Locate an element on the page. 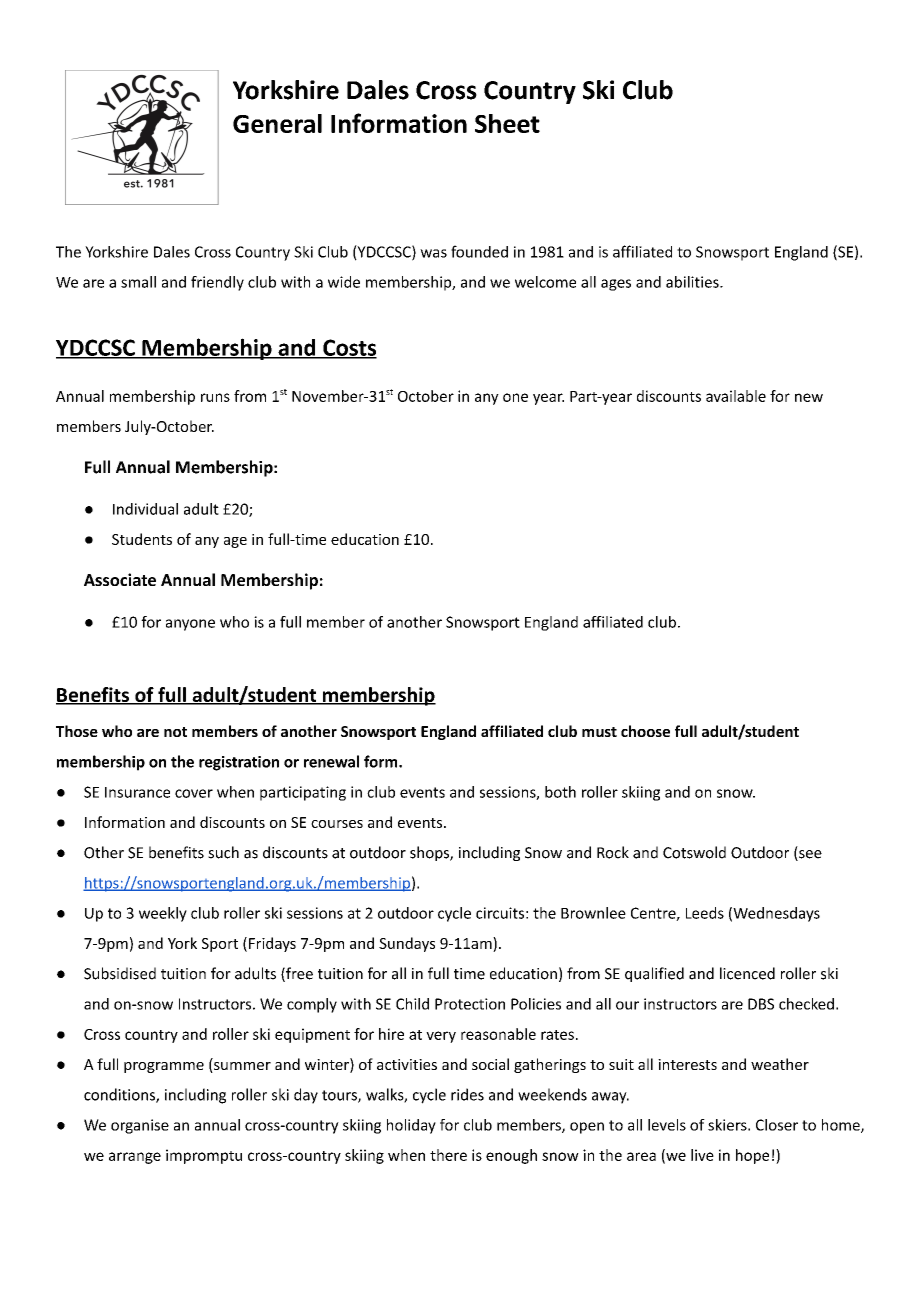 This document has width=924, height=1307. must is located at coordinates (599, 732).
